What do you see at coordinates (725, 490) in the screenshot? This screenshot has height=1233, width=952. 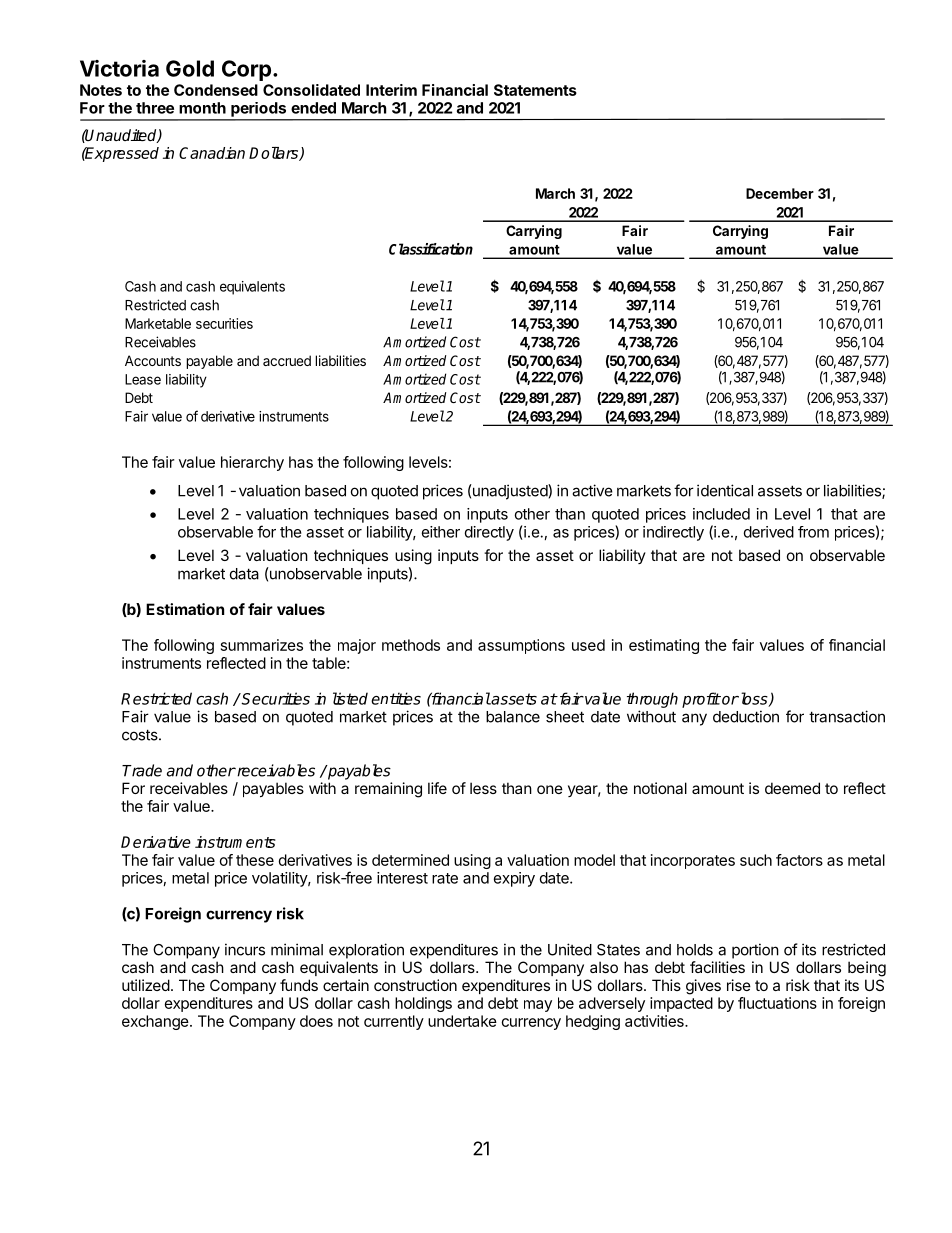 I see `identical` at bounding box center [725, 490].
